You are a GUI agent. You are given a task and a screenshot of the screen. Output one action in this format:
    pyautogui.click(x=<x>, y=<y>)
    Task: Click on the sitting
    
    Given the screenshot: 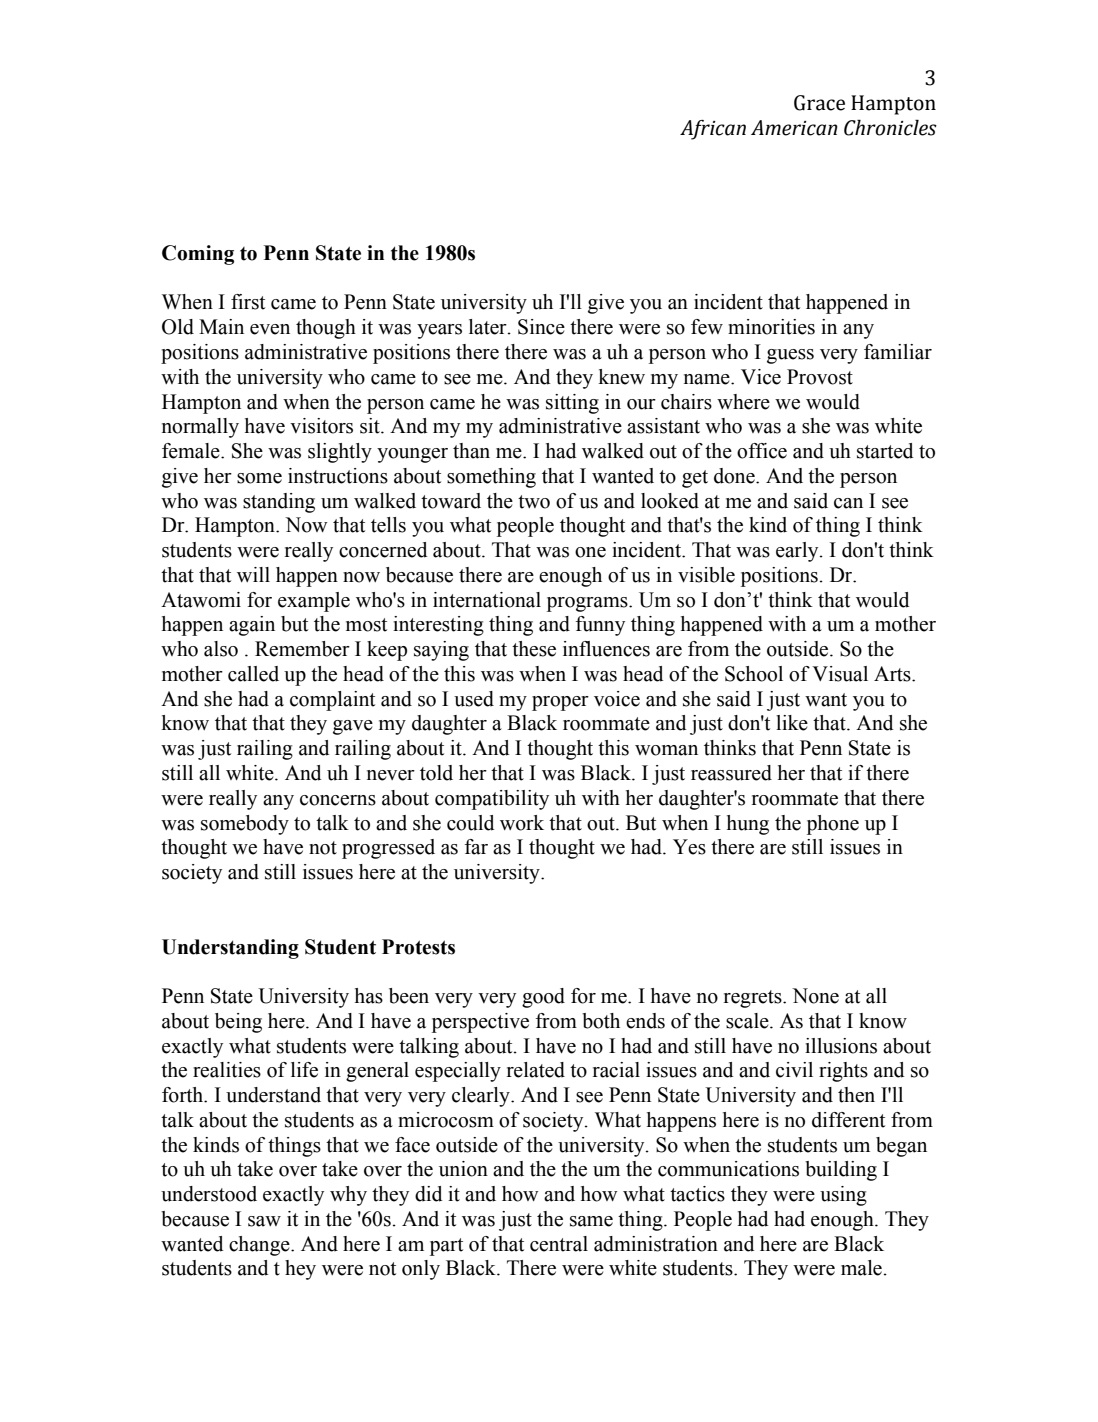 What is the action you would take?
    pyautogui.click(x=572, y=404)
